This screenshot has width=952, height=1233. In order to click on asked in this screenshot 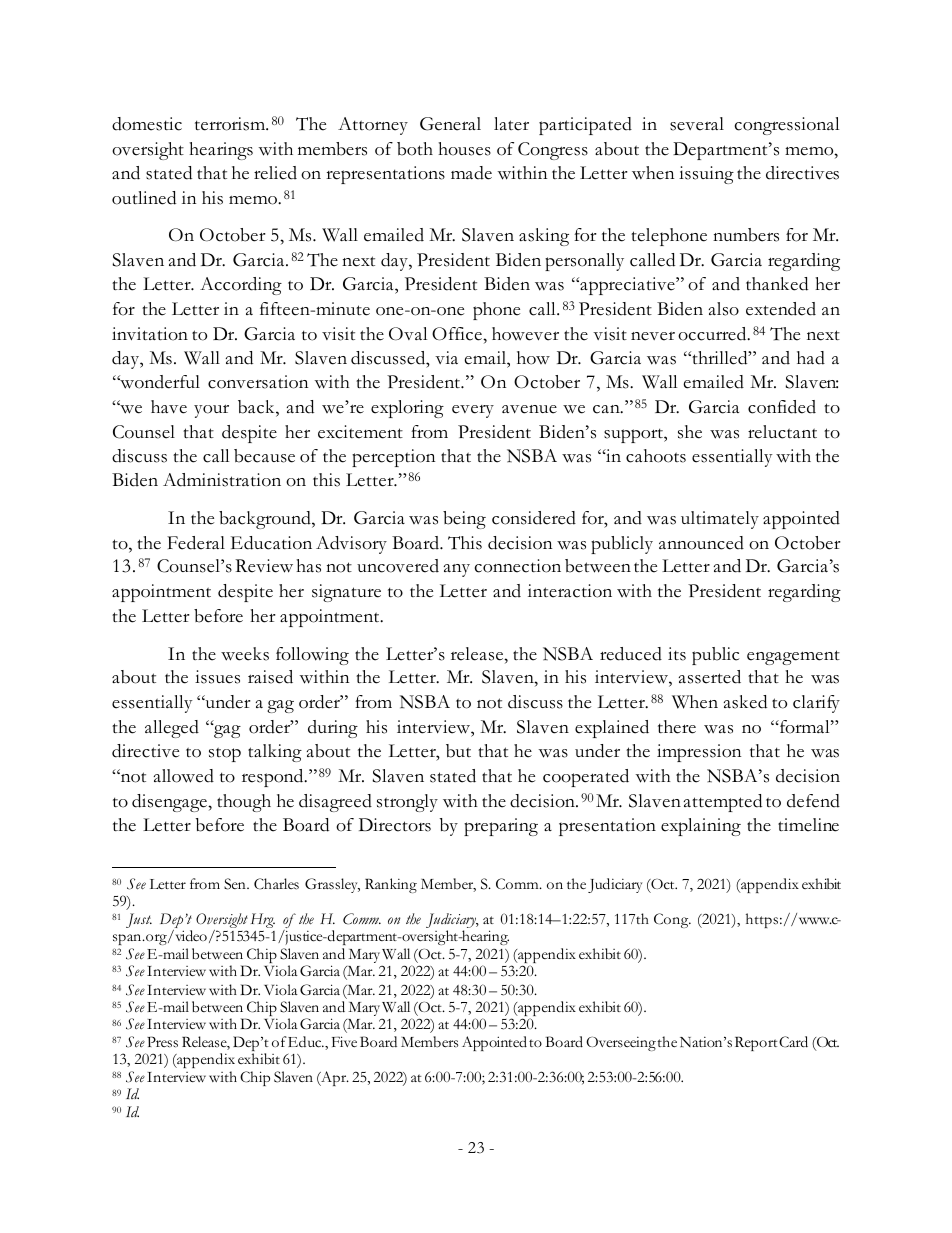, I will do `click(745, 702)`.
